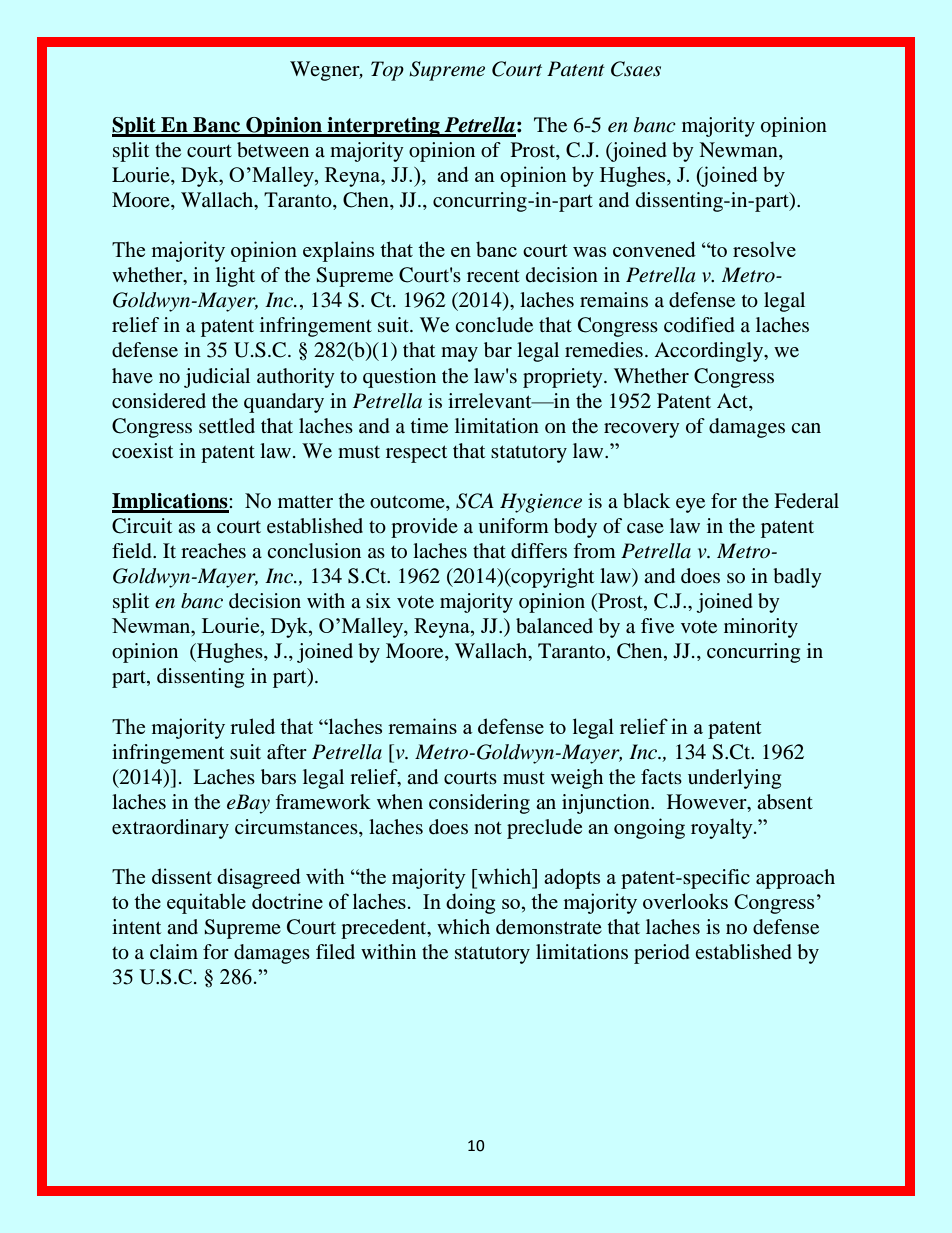 The height and width of the document is (1233, 952). I want to click on judicial, so click(217, 378).
